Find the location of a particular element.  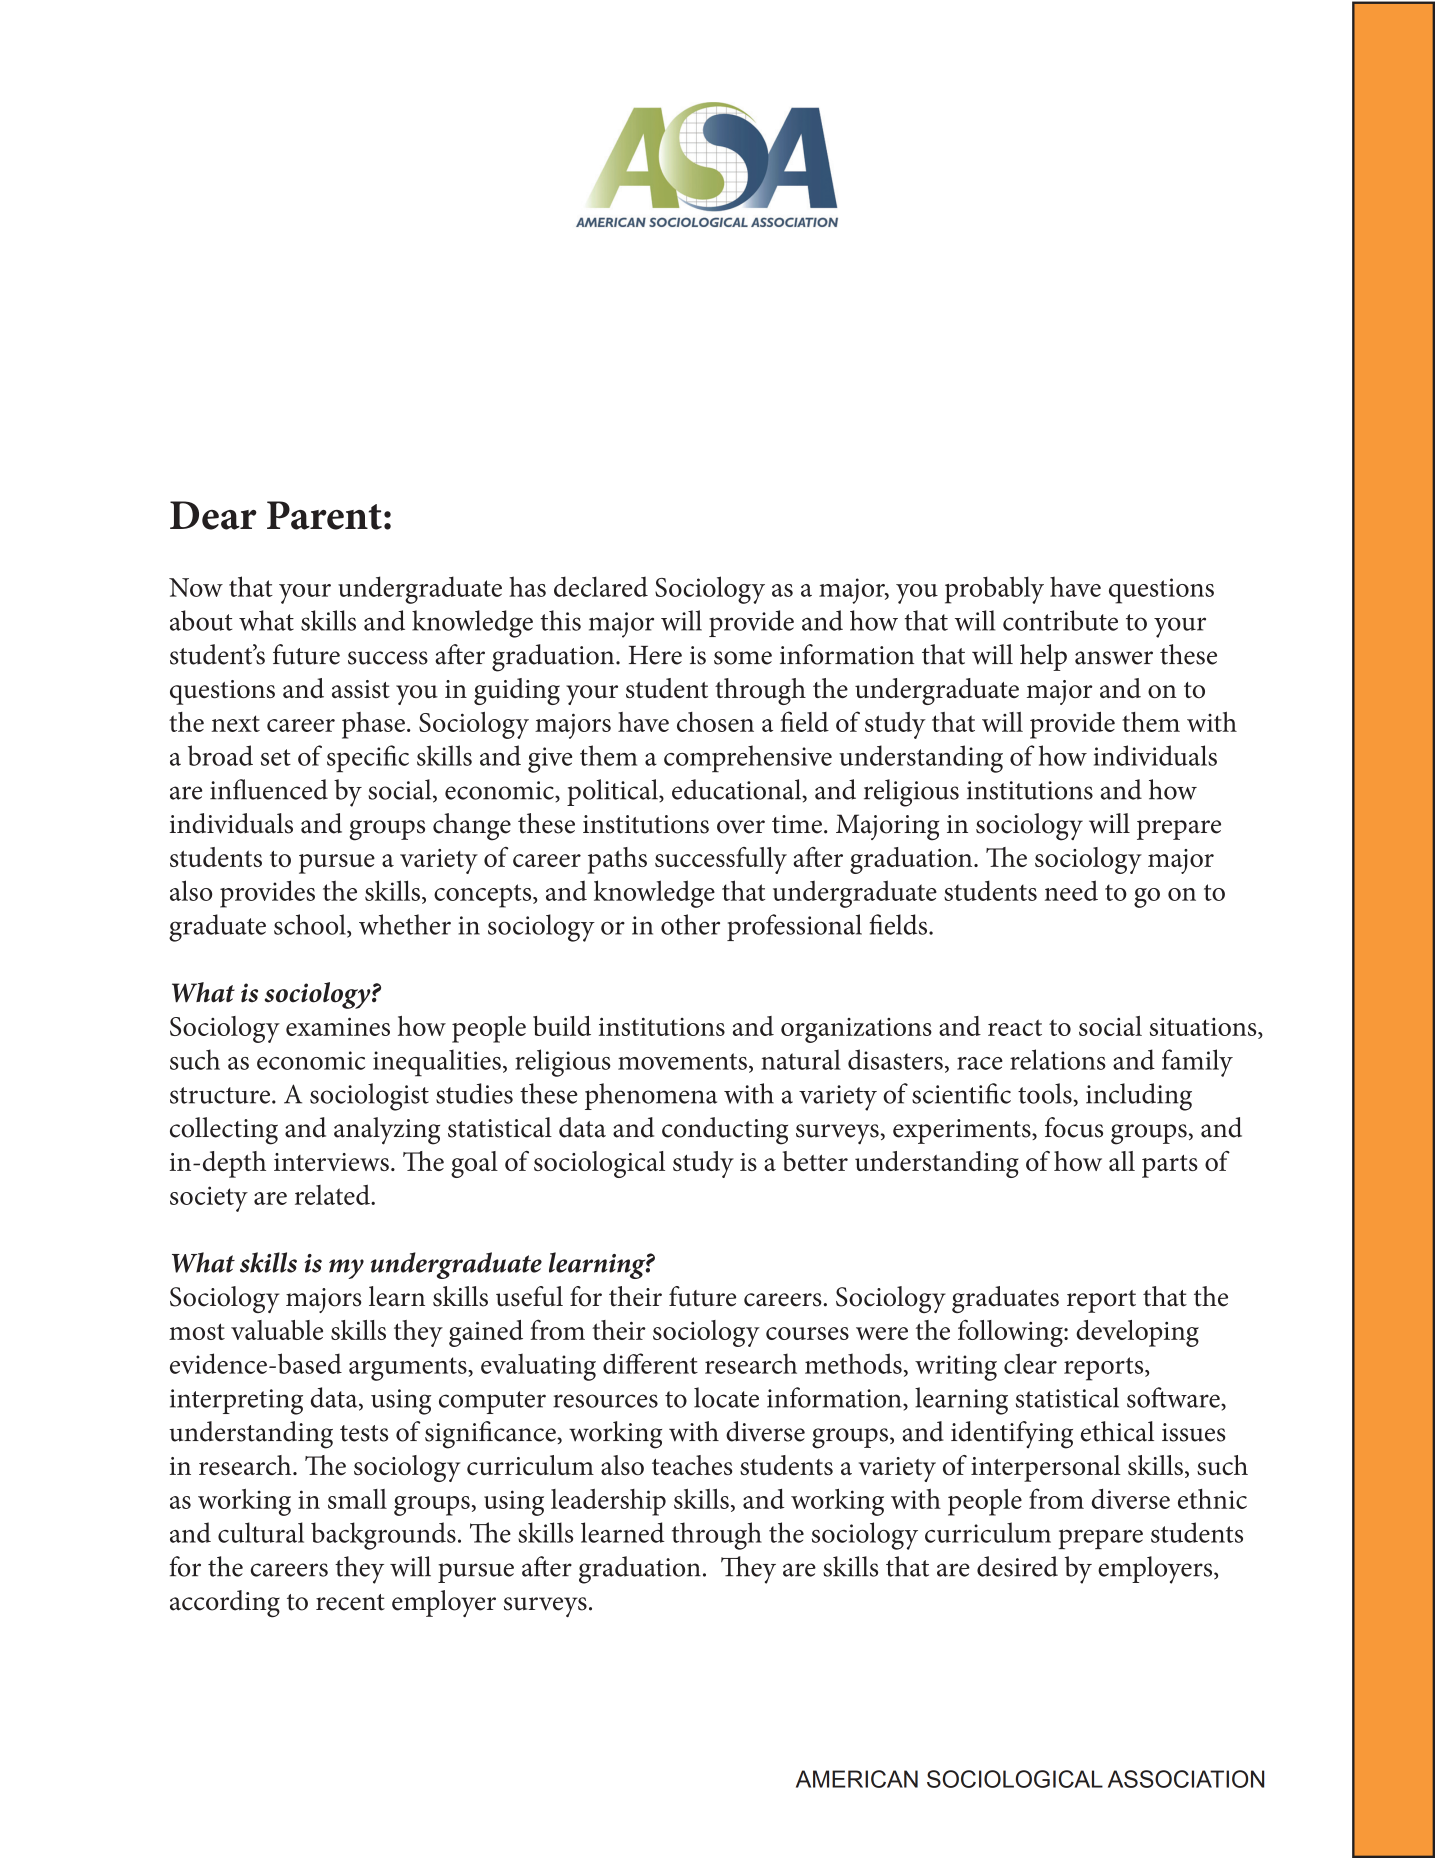

teaches is located at coordinates (692, 1465).
